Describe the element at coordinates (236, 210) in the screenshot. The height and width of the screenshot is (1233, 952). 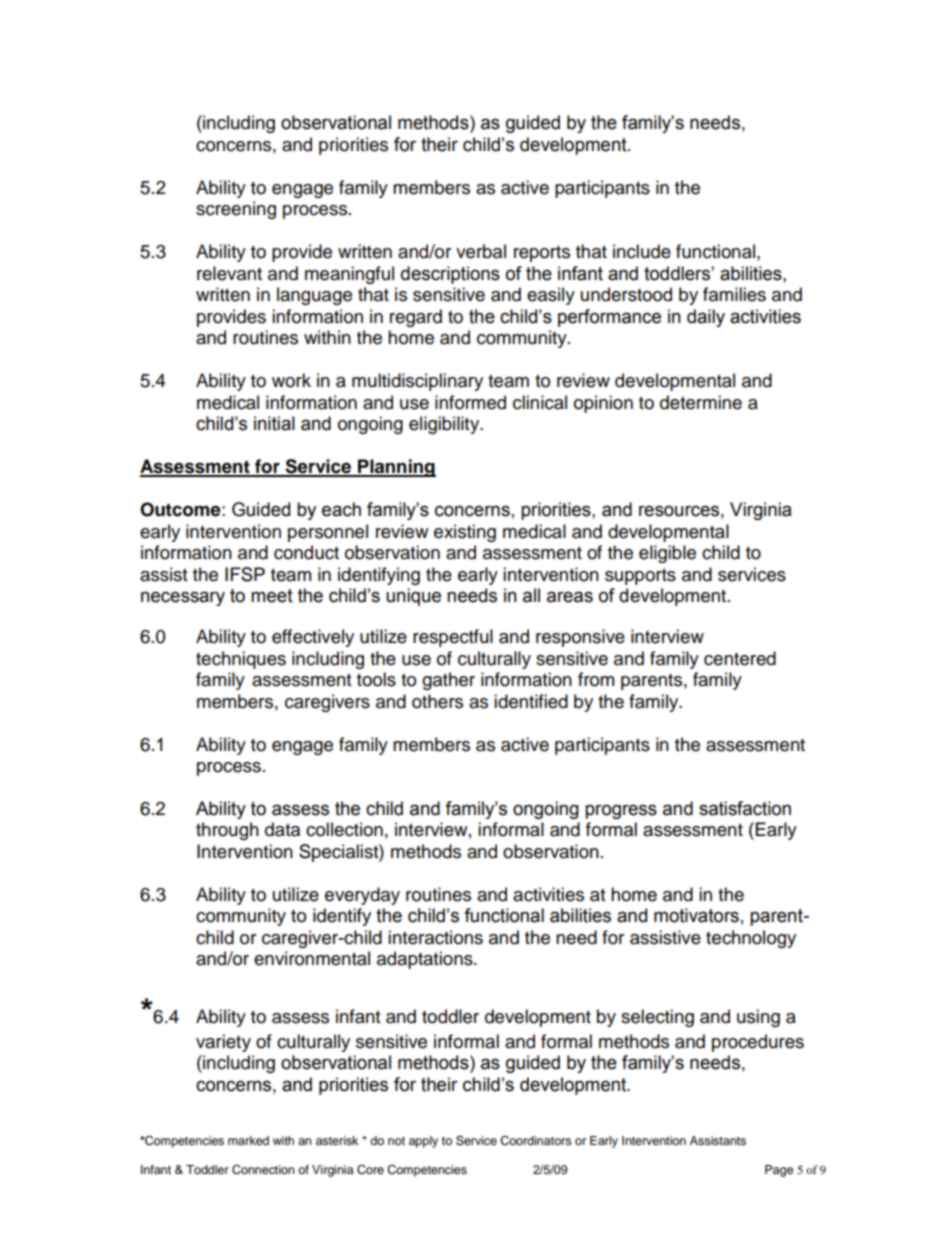
I see `screening` at that location.
